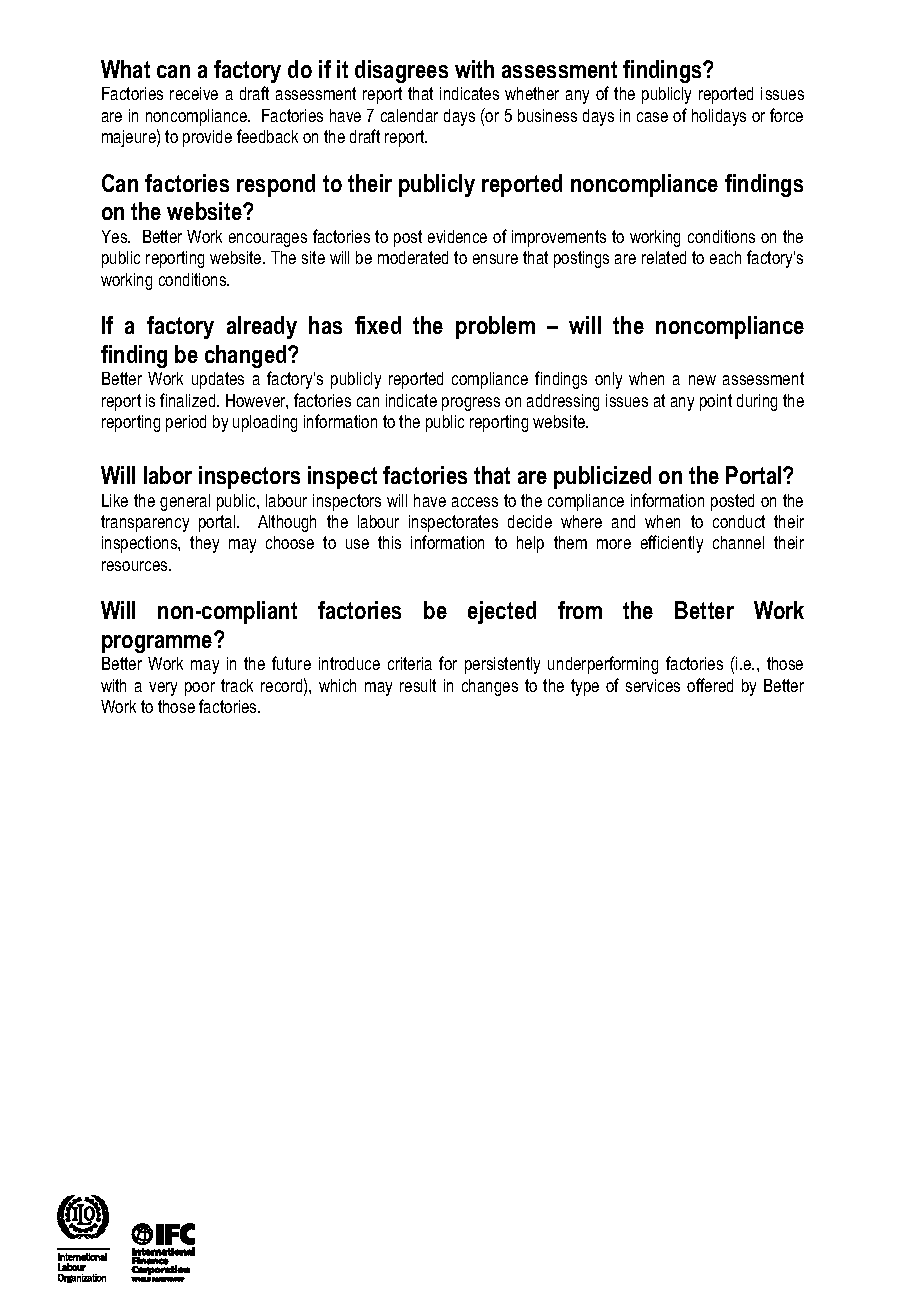 This document has height=1307, width=924. Describe the element at coordinates (218, 380) in the document. I see `updates` at that location.
